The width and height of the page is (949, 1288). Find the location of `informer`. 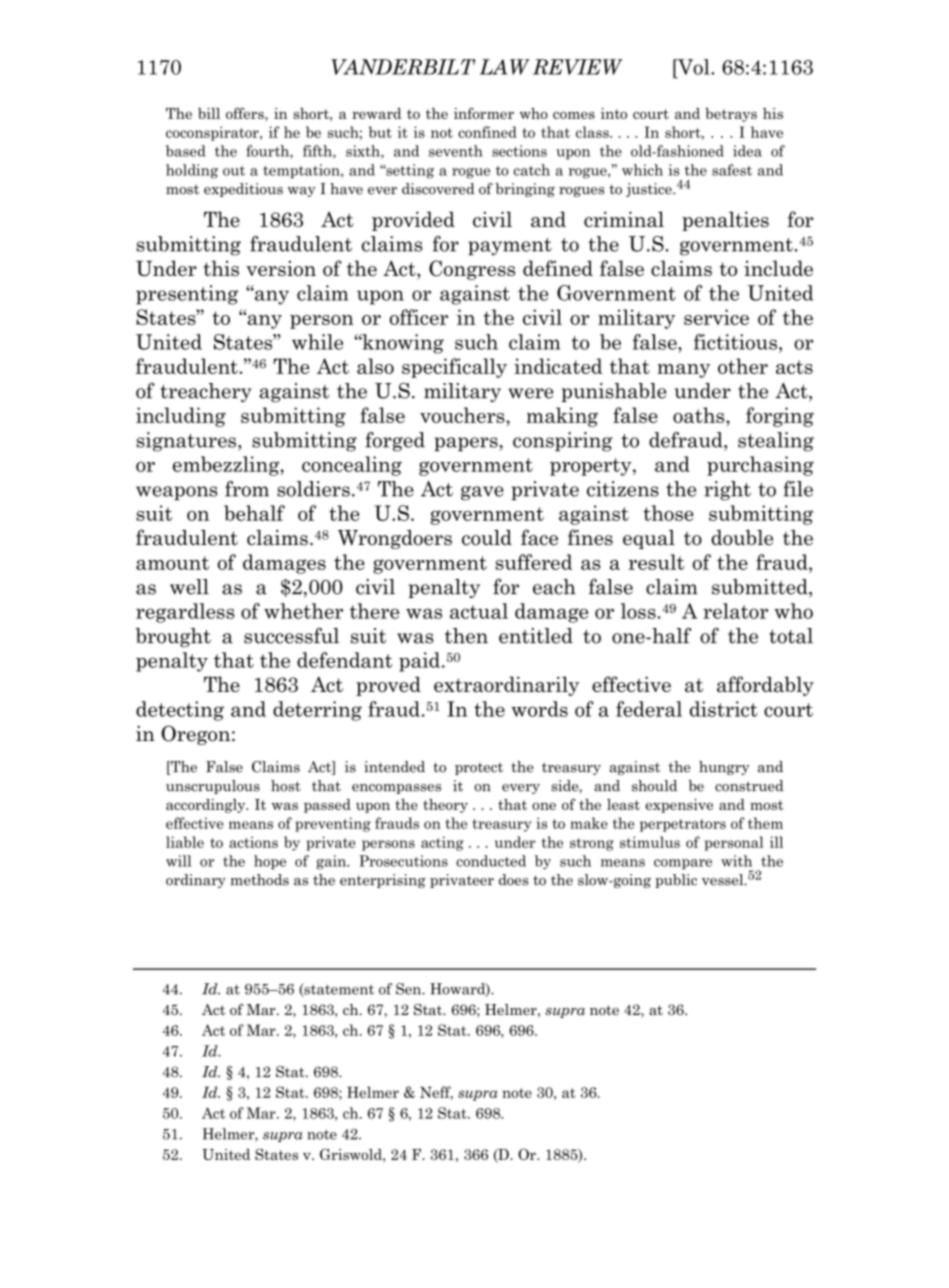

informer is located at coordinates (484, 113).
